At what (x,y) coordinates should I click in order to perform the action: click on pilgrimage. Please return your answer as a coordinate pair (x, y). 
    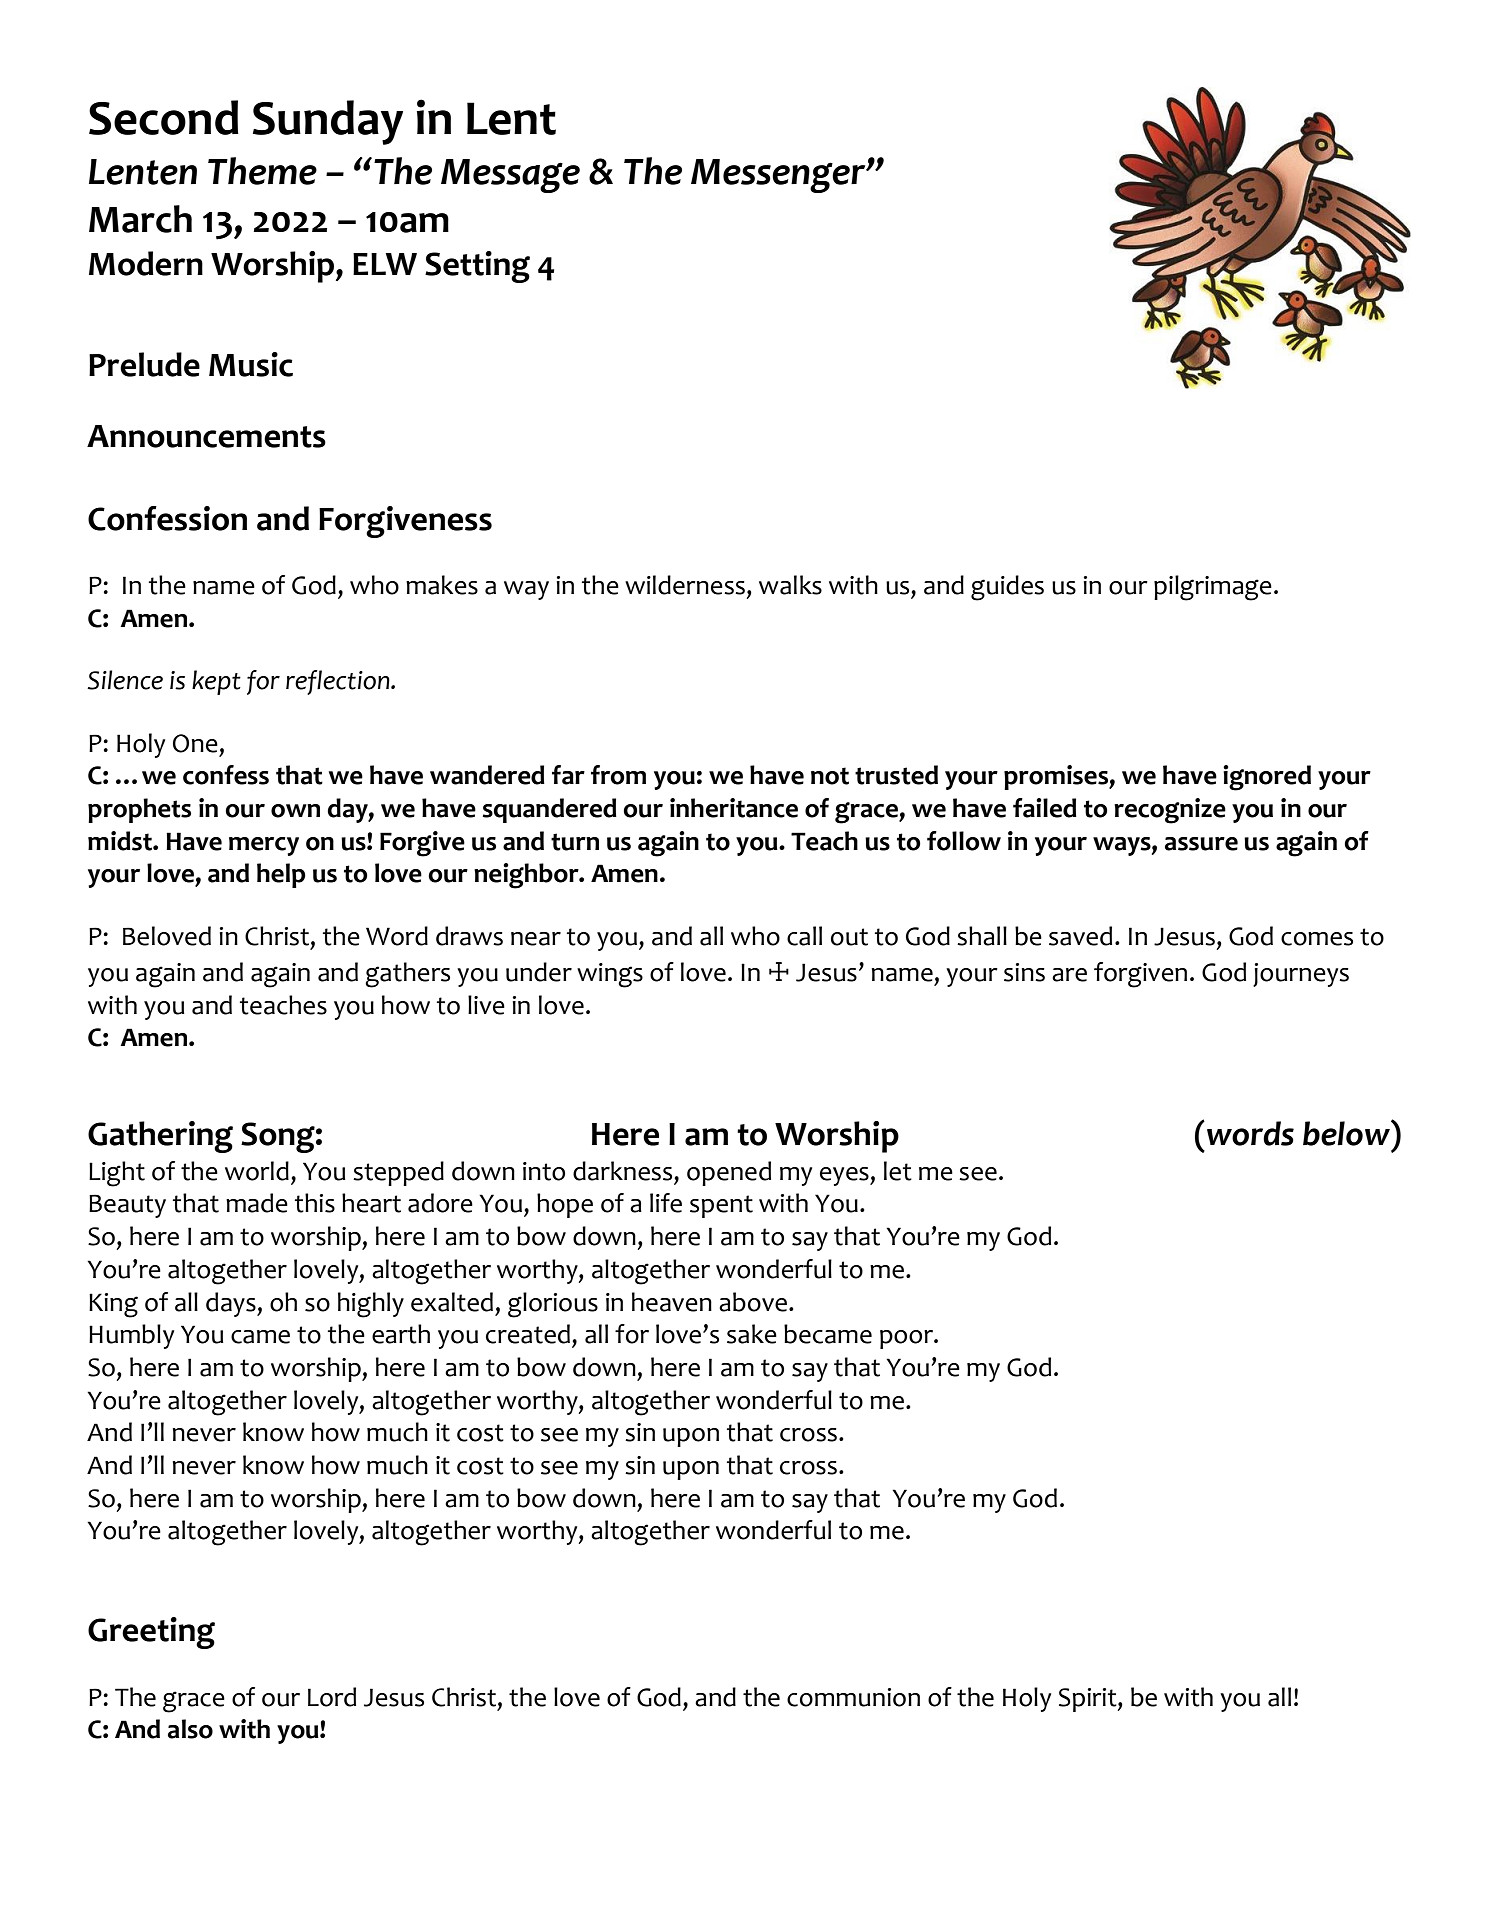
    Looking at the image, I should click on (1213, 588).
